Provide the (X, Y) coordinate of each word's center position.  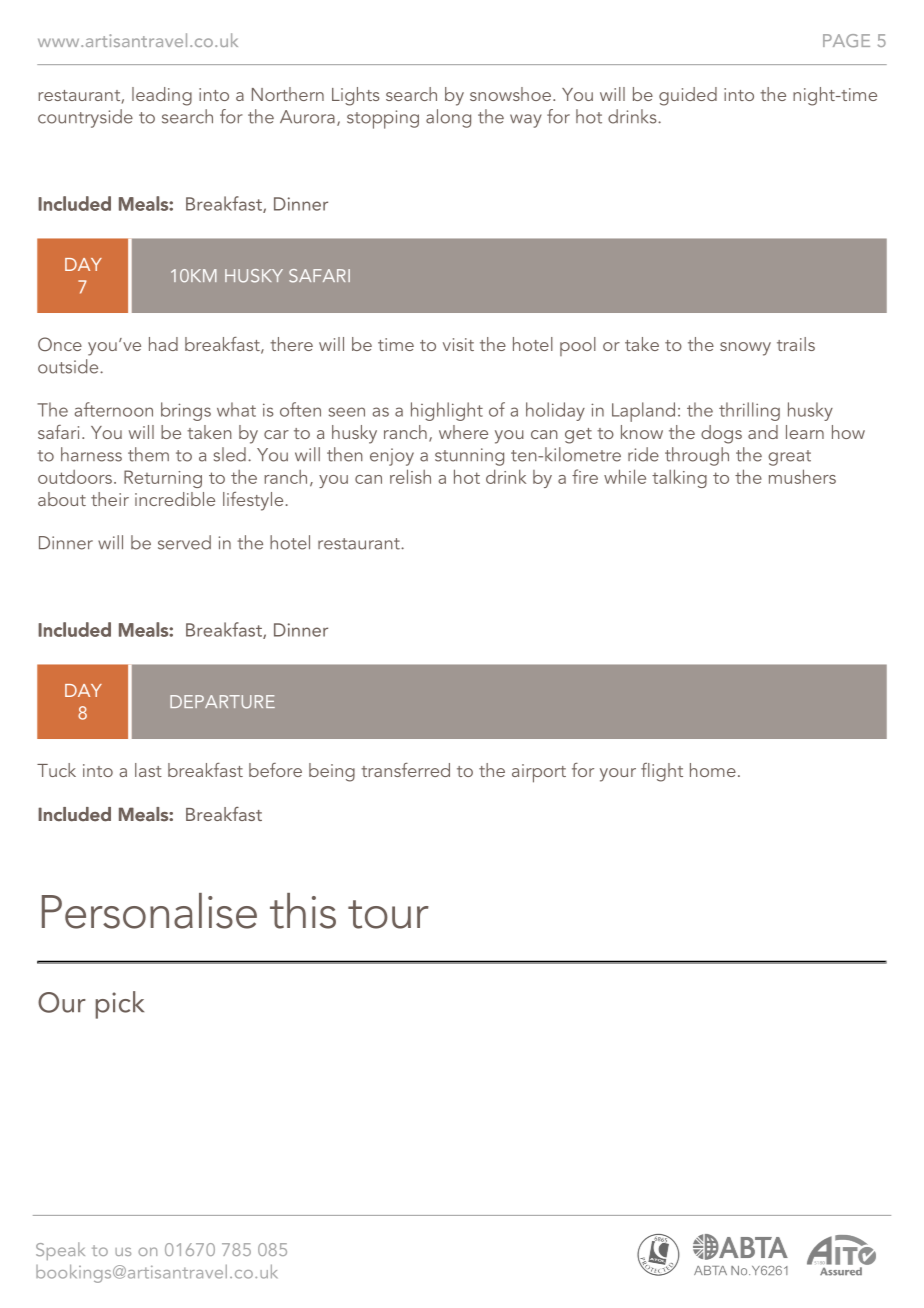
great (789, 458)
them (148, 454)
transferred (405, 770)
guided (688, 96)
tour (388, 914)
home (713, 770)
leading (162, 96)
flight (662, 772)
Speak (60, 1251)
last (148, 770)
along (448, 118)
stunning (469, 457)
